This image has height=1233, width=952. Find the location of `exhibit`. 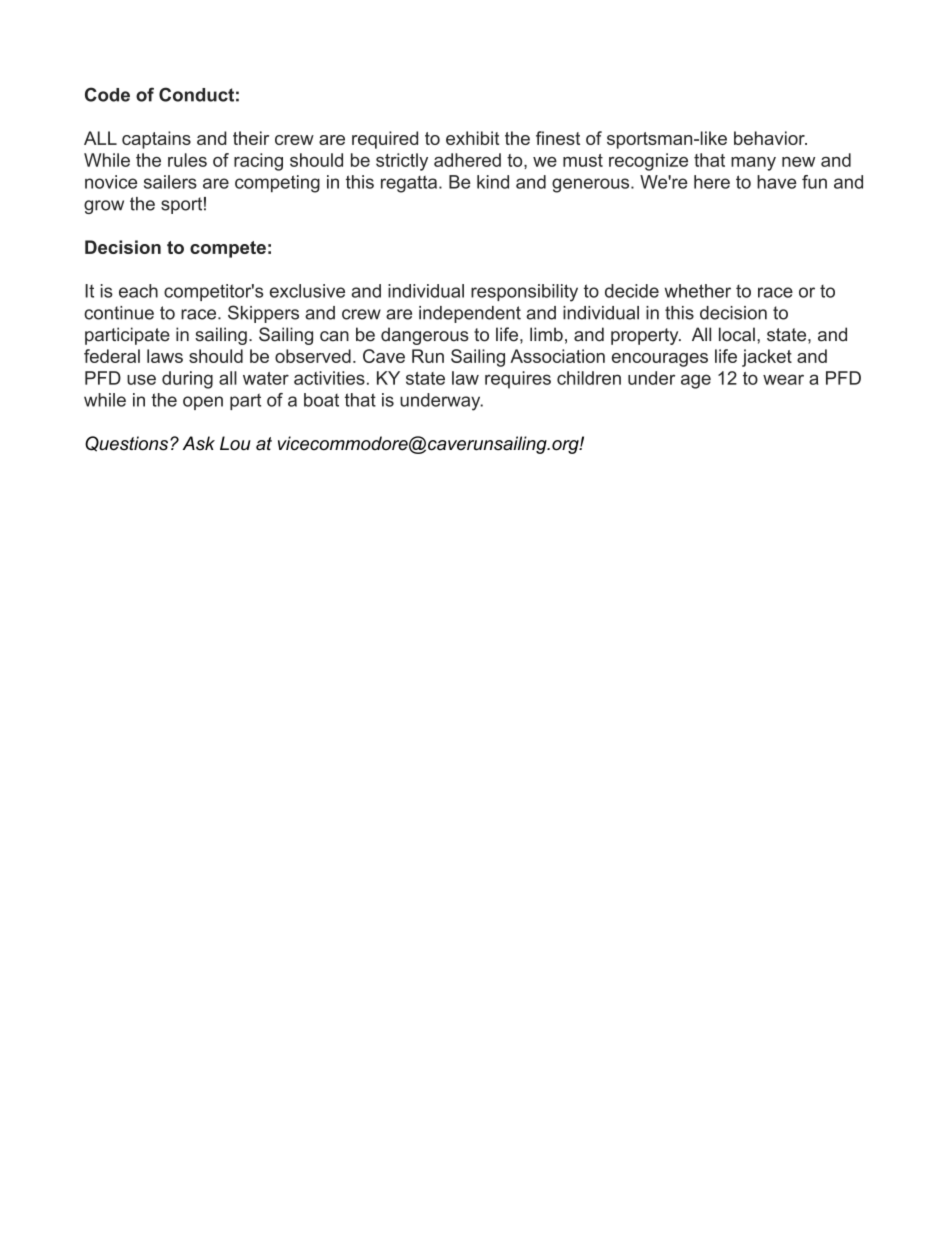

exhibit is located at coordinates (472, 138).
